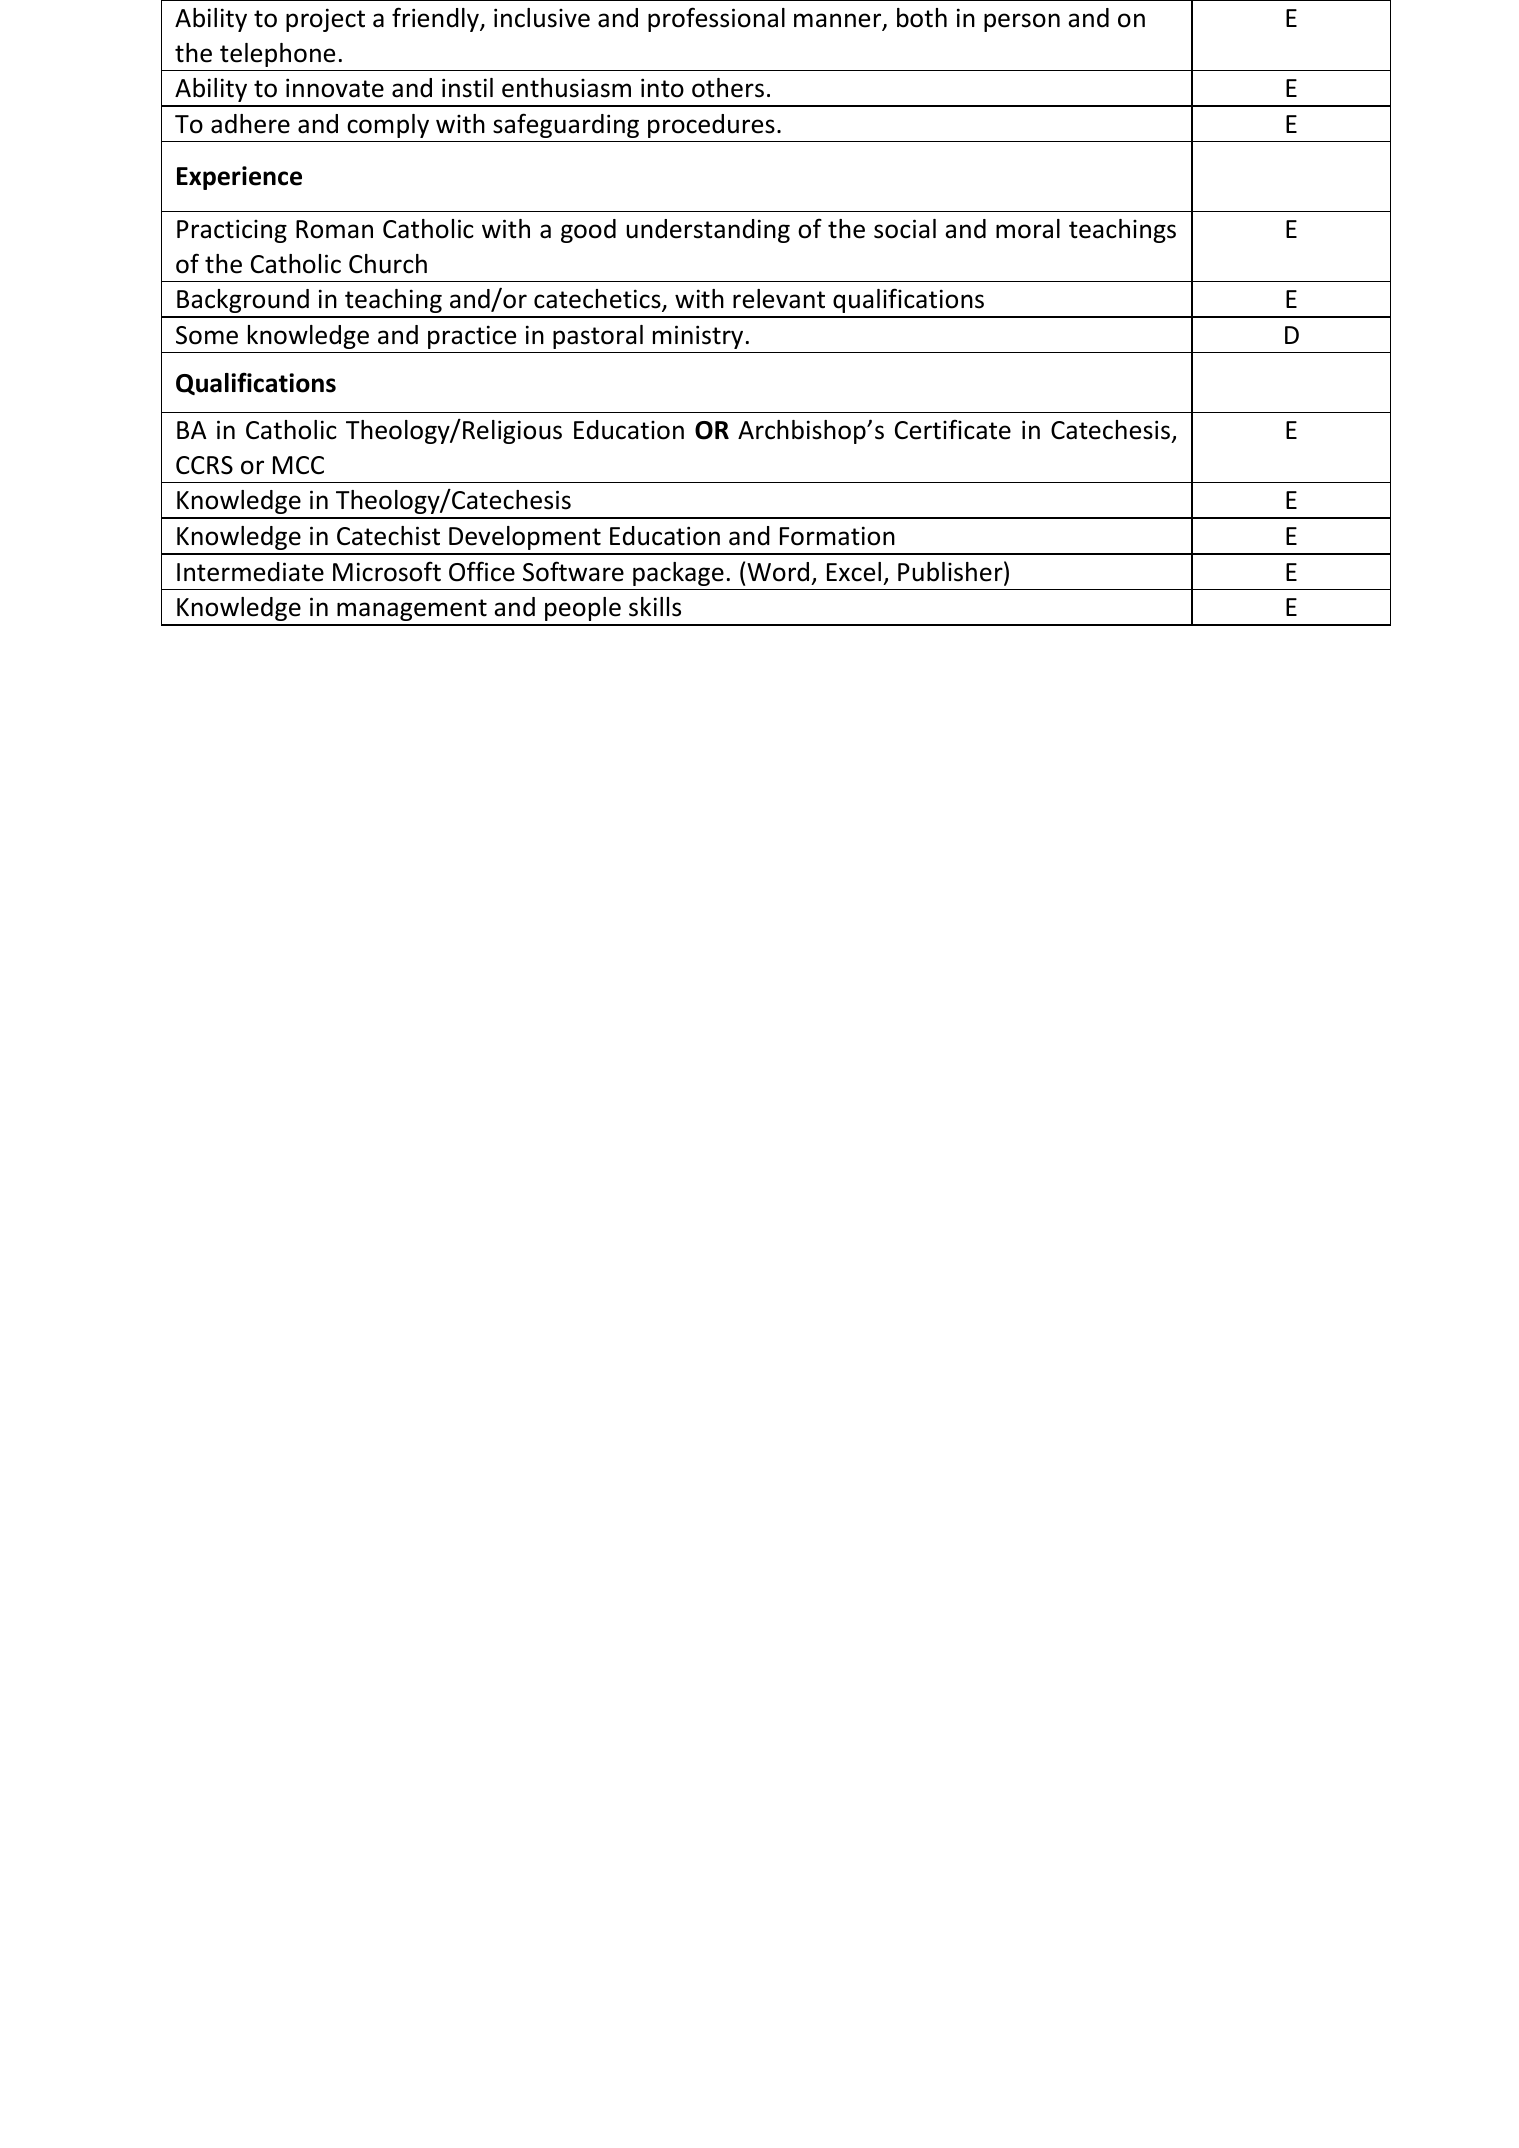 This screenshot has height=2148, width=1519. I want to click on pastoral, so click(598, 337).
